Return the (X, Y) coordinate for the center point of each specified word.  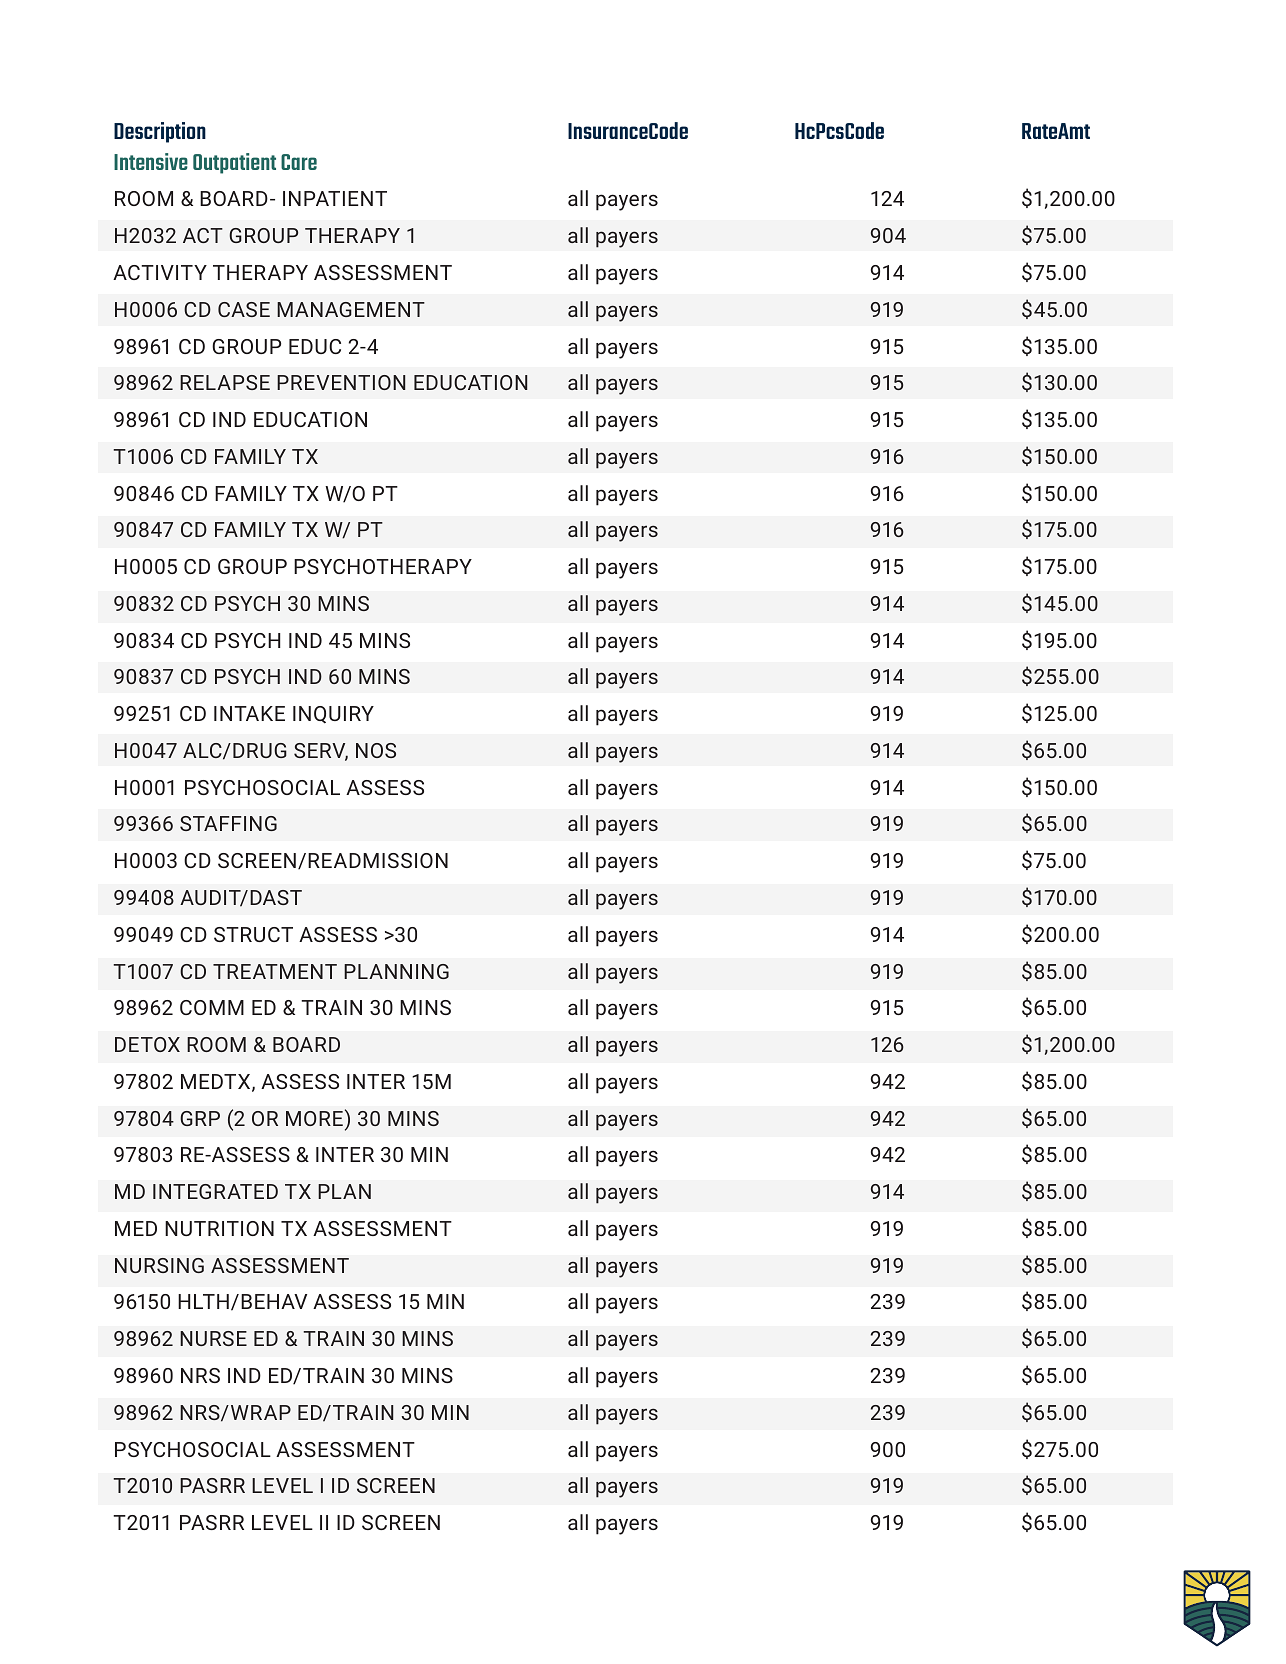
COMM (212, 1007)
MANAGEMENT (351, 309)
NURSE (213, 1338)
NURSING (159, 1265)
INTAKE (249, 713)
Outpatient (234, 163)
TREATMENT (275, 971)
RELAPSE (225, 382)
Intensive (151, 161)
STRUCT (253, 934)
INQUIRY (333, 715)
